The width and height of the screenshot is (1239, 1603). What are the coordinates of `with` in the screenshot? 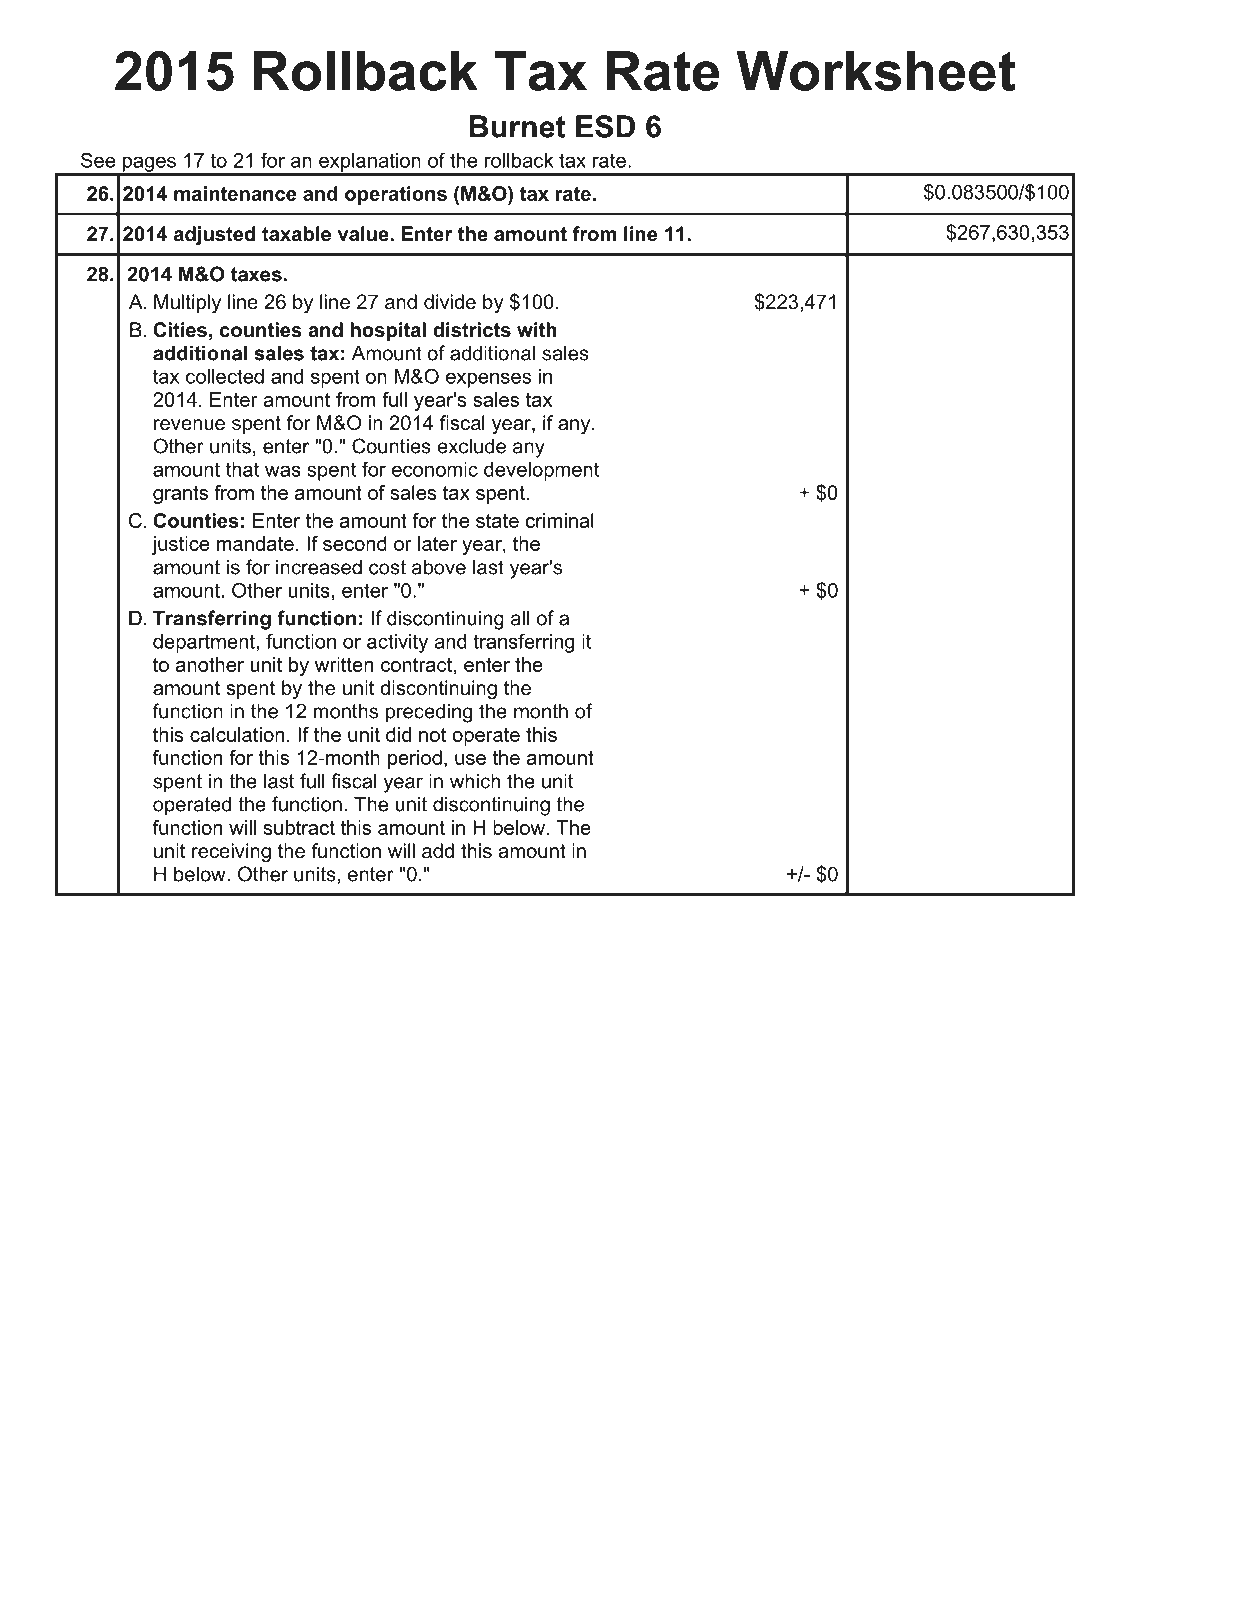 It's located at (537, 329).
